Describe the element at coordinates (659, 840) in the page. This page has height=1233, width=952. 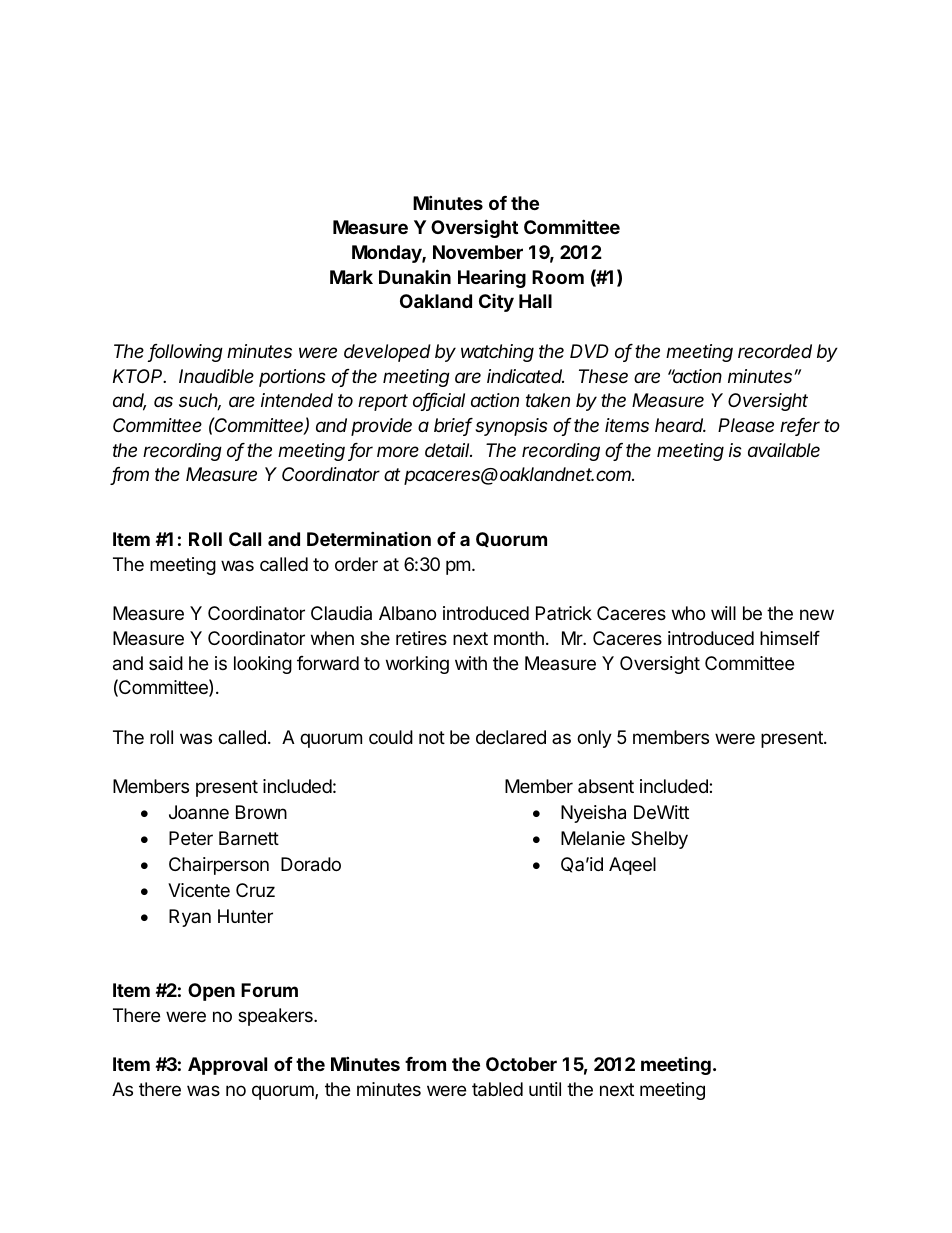
I see `Shelby` at that location.
